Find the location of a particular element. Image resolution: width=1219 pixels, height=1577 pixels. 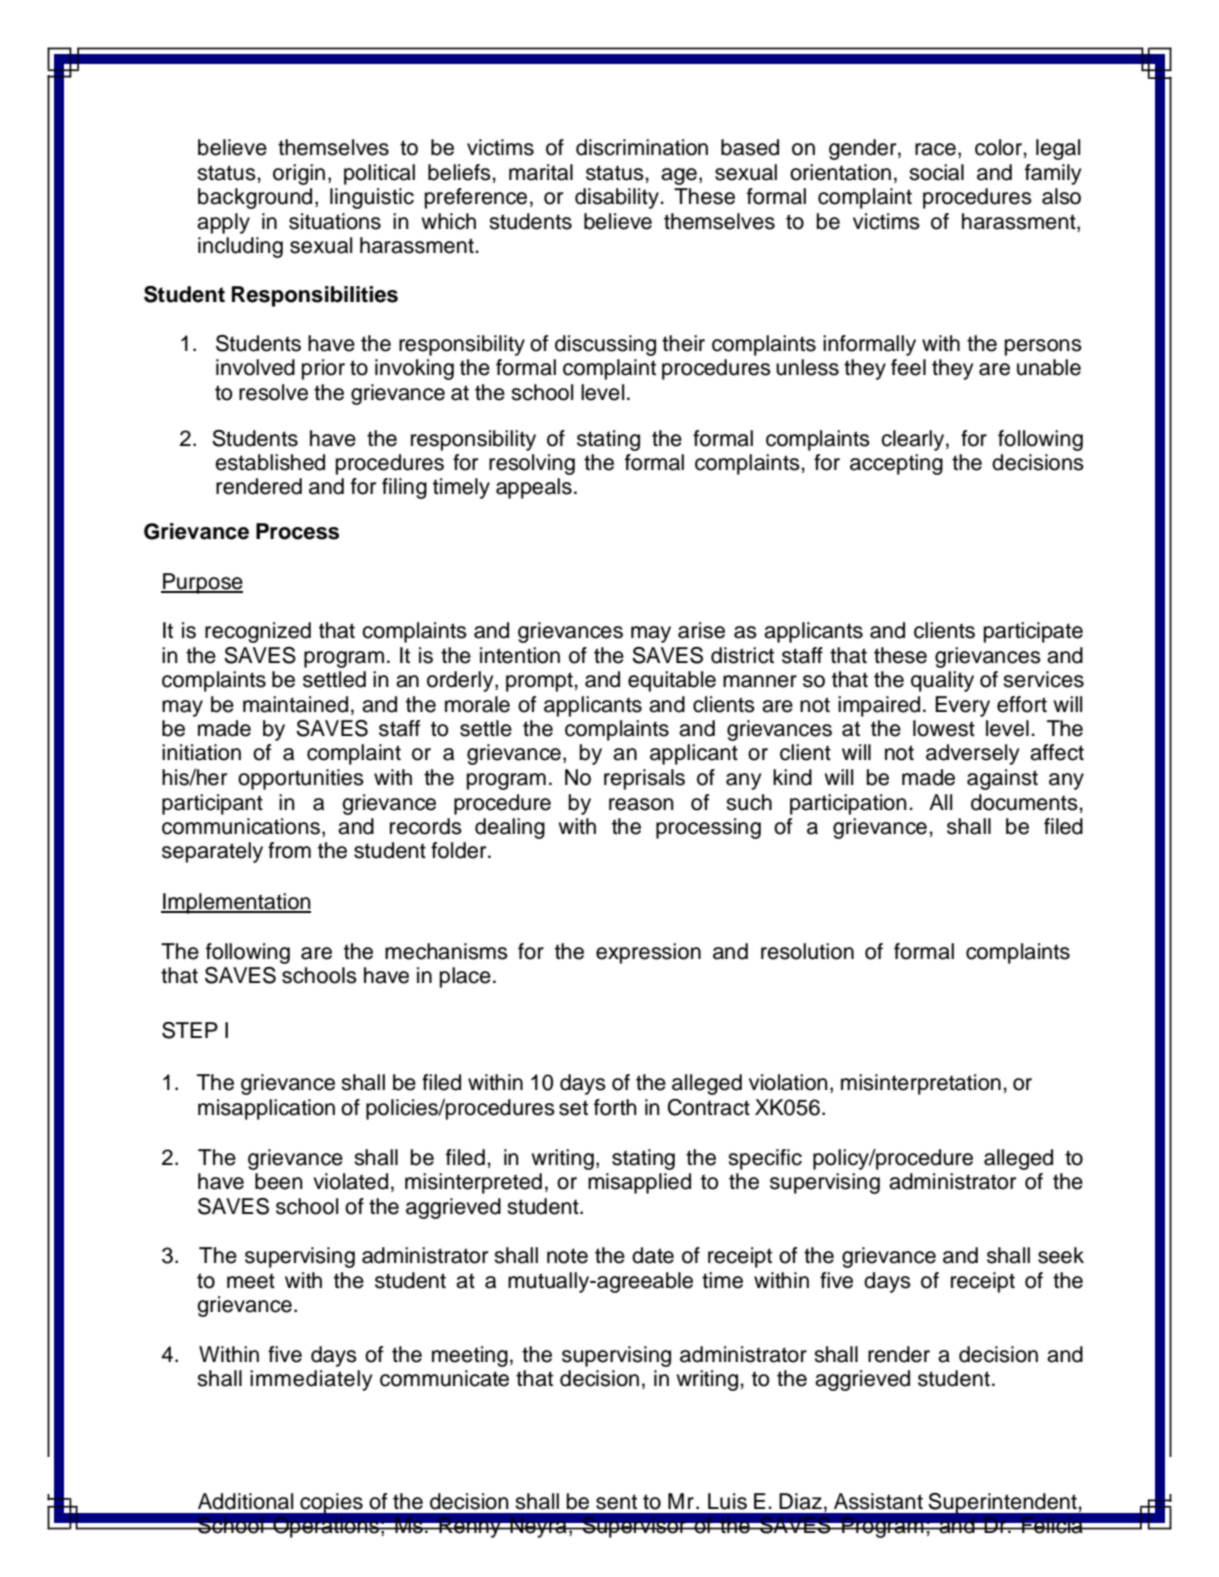

Additional is located at coordinates (245, 1501).
